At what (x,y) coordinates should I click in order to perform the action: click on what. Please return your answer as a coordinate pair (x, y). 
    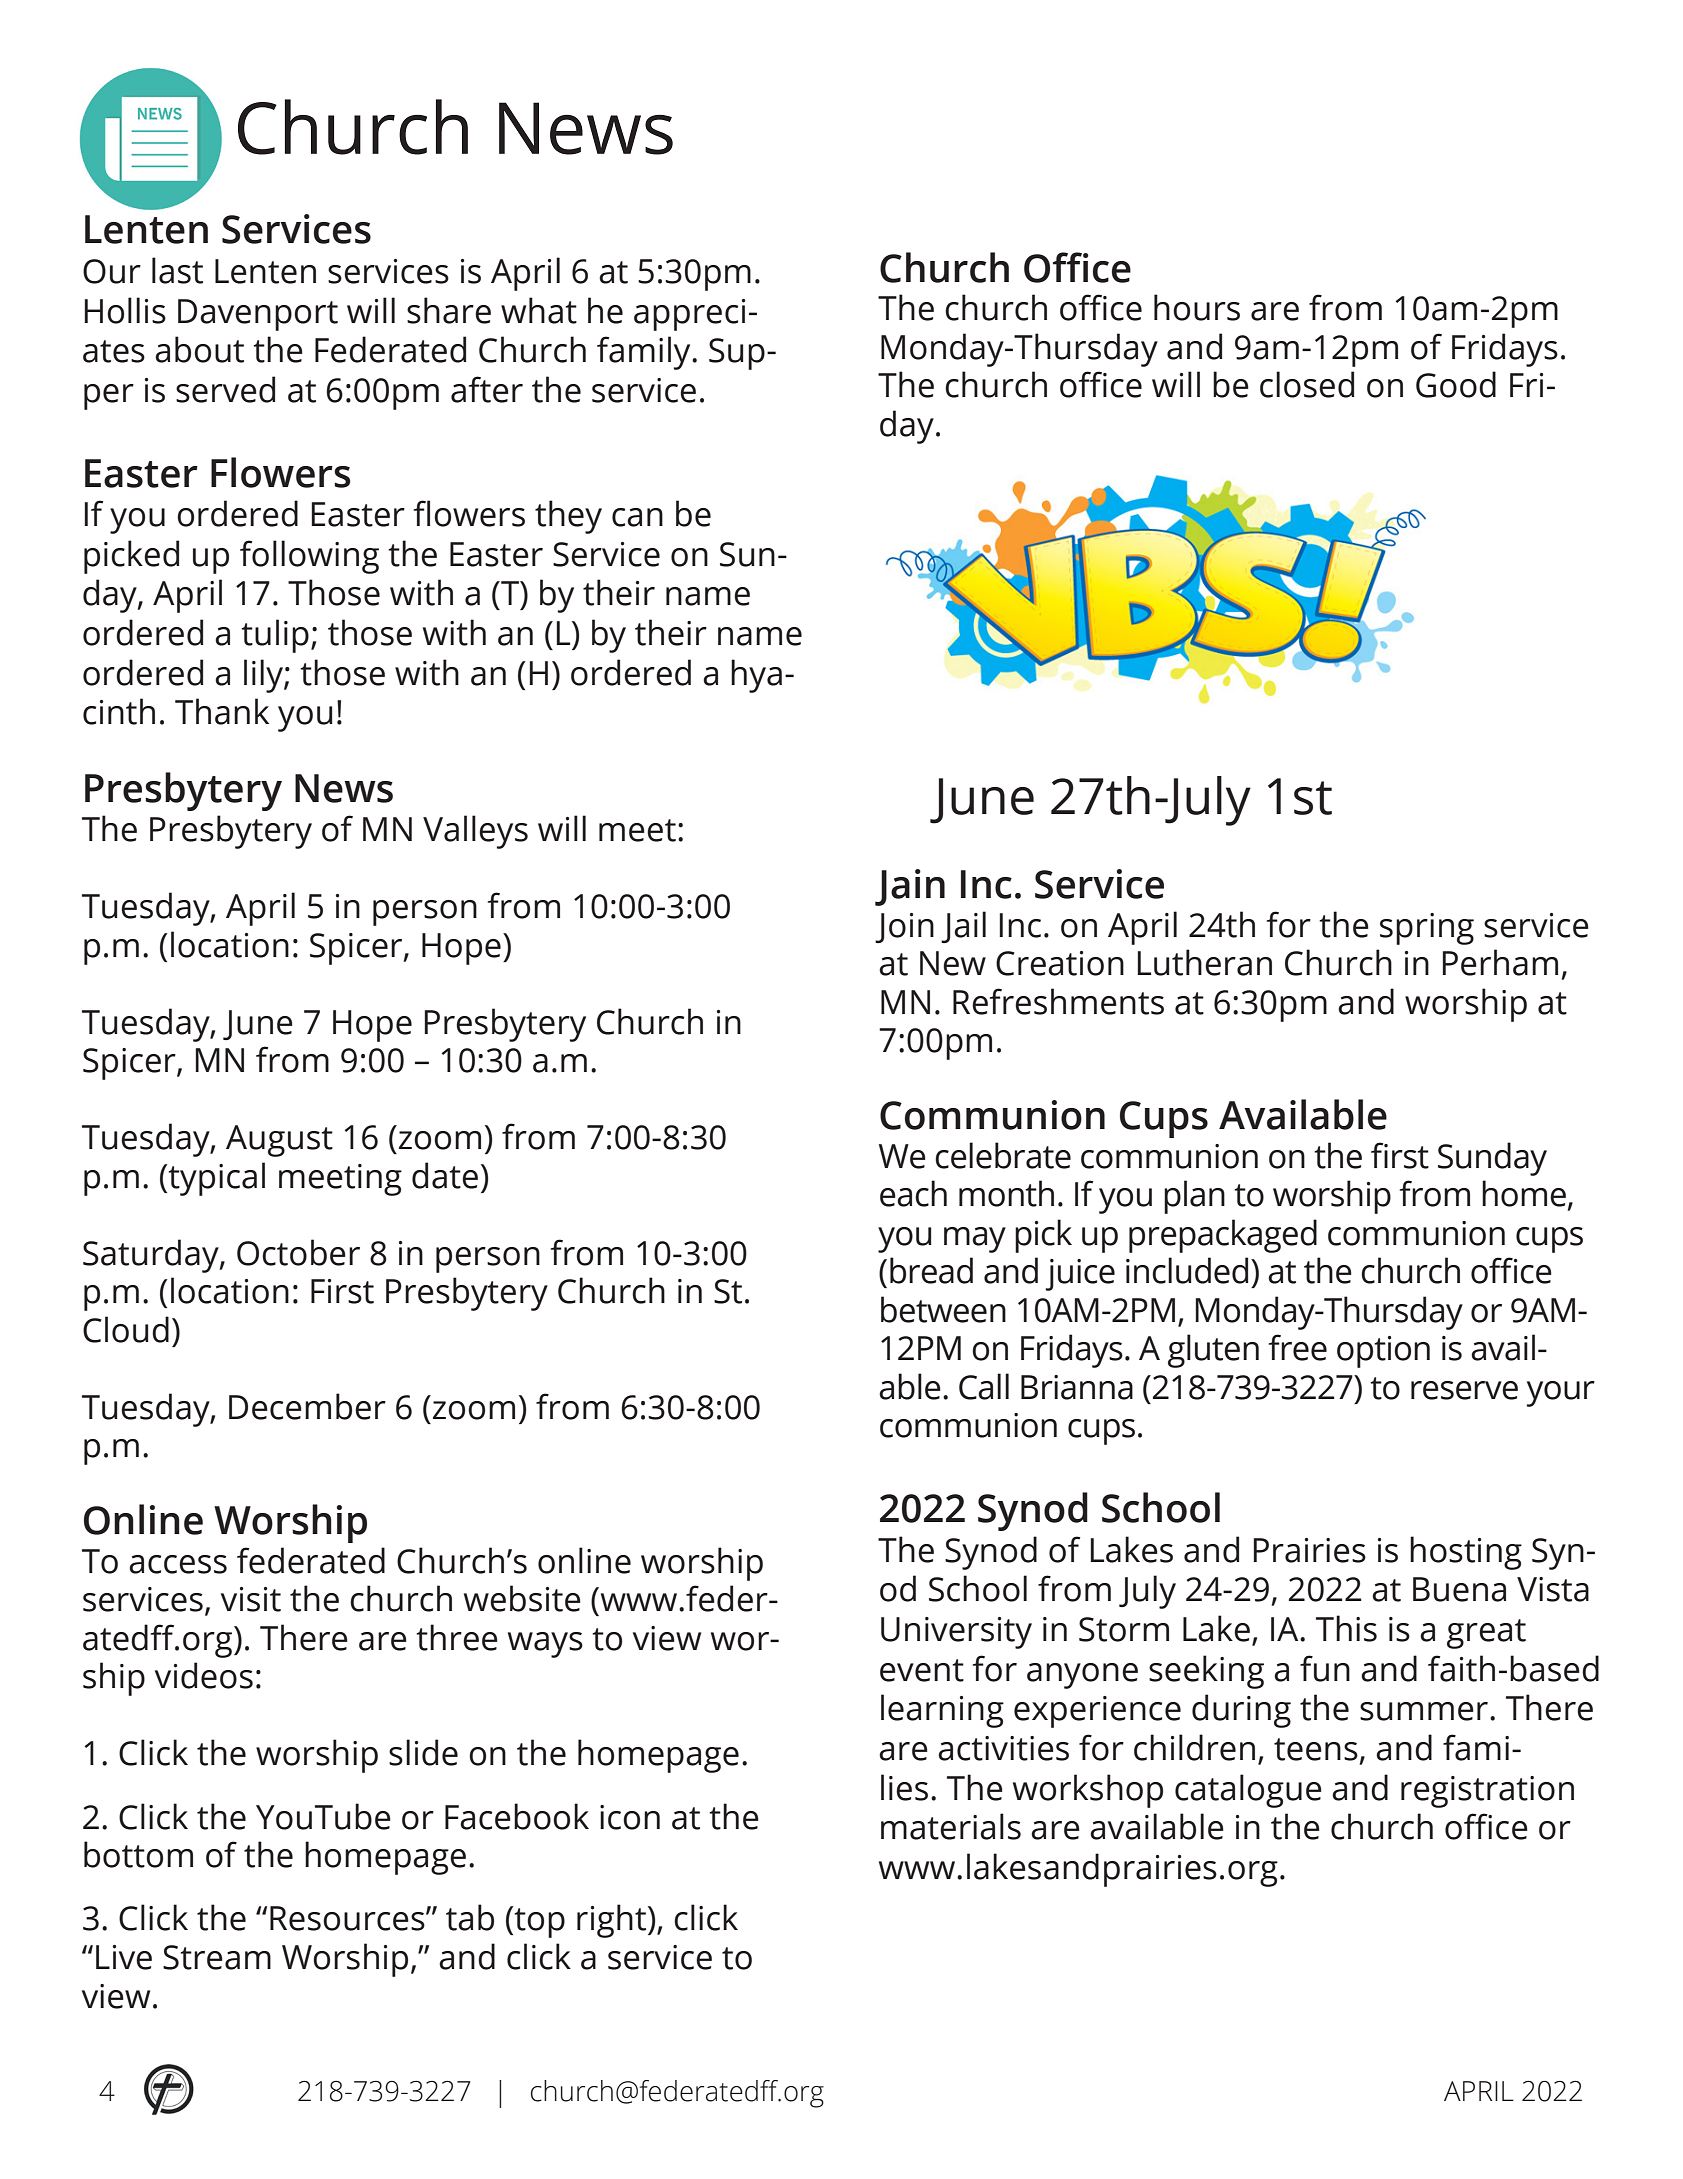
    Looking at the image, I should click on (539, 310).
